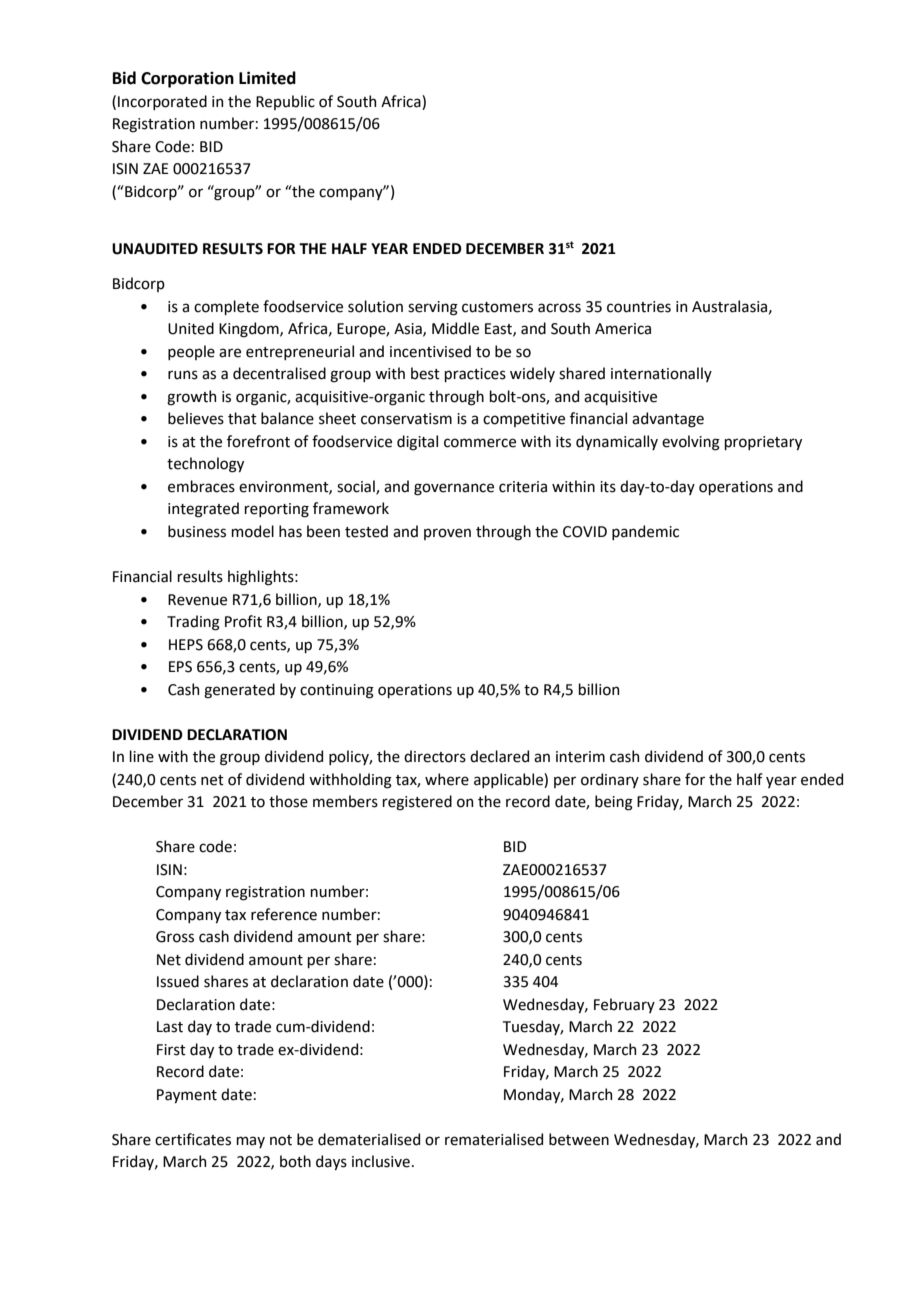  I want to click on evolving, so click(691, 443).
